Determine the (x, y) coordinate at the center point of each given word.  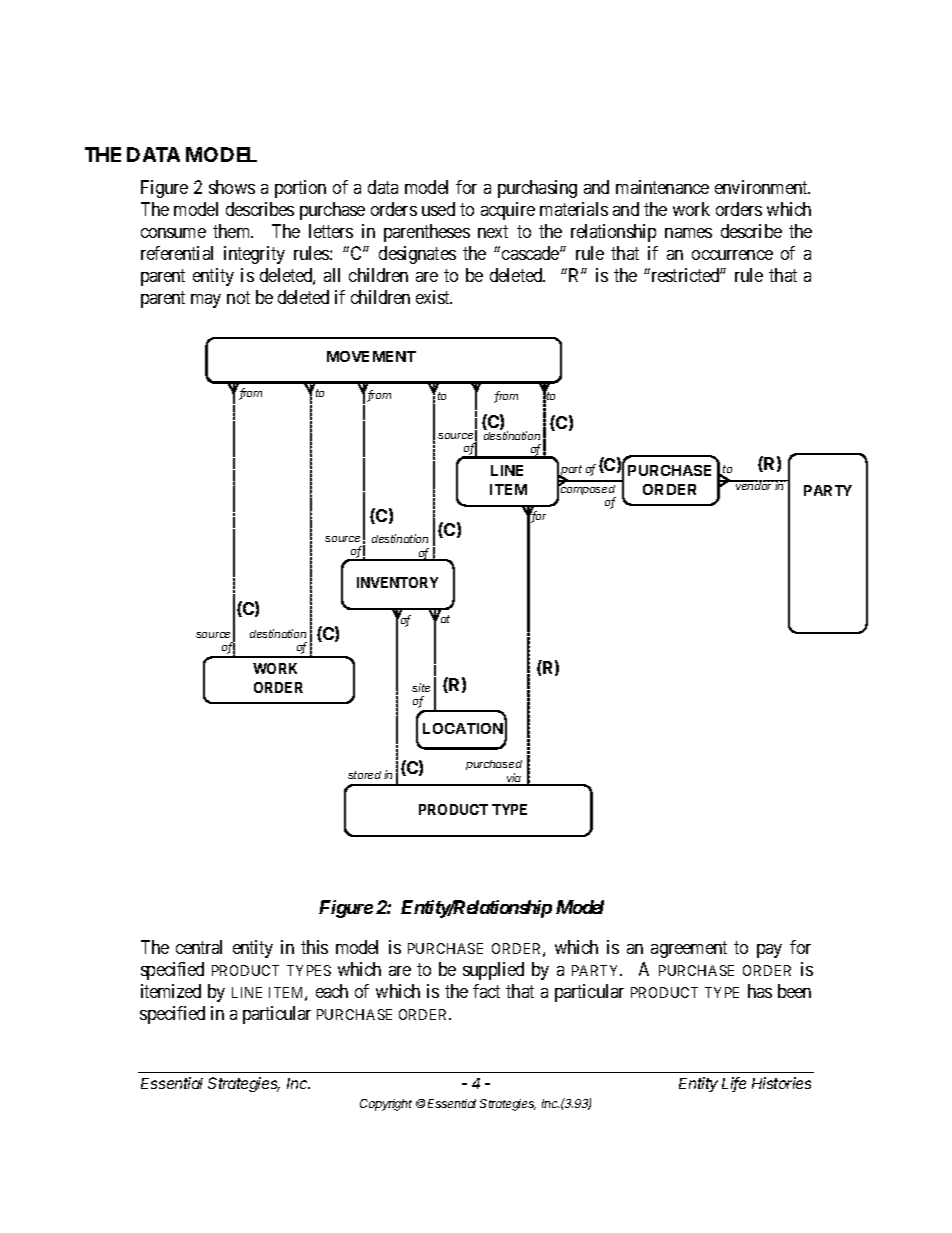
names (688, 233)
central (199, 947)
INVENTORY (397, 582)
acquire (508, 211)
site (421, 687)
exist (434, 297)
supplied (493, 971)
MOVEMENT (371, 356)
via (514, 779)
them (233, 231)
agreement (689, 949)
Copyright (386, 1105)
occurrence (732, 255)
